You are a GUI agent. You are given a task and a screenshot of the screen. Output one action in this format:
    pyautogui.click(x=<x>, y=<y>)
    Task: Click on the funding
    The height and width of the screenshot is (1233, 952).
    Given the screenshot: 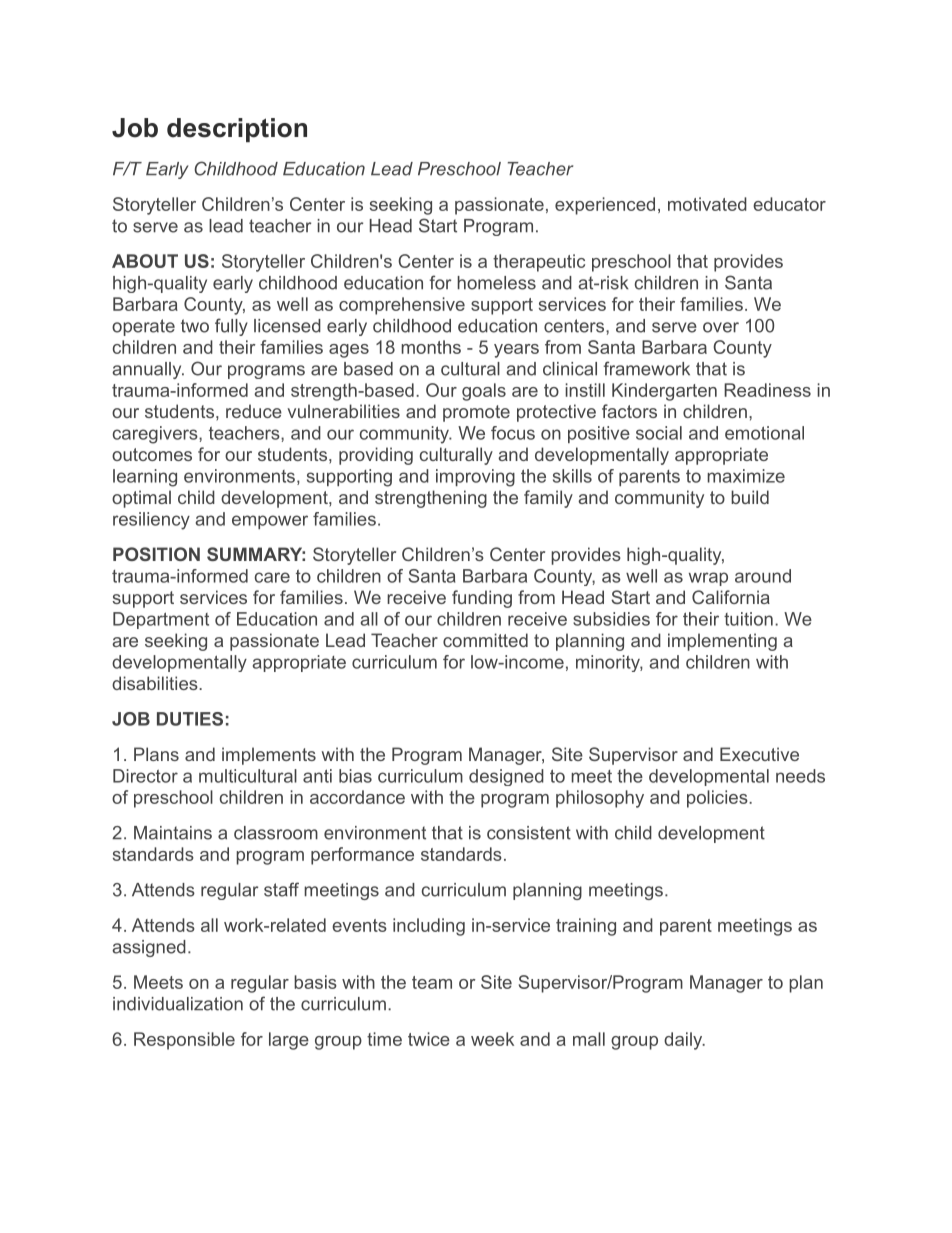 What is the action you would take?
    pyautogui.click(x=482, y=599)
